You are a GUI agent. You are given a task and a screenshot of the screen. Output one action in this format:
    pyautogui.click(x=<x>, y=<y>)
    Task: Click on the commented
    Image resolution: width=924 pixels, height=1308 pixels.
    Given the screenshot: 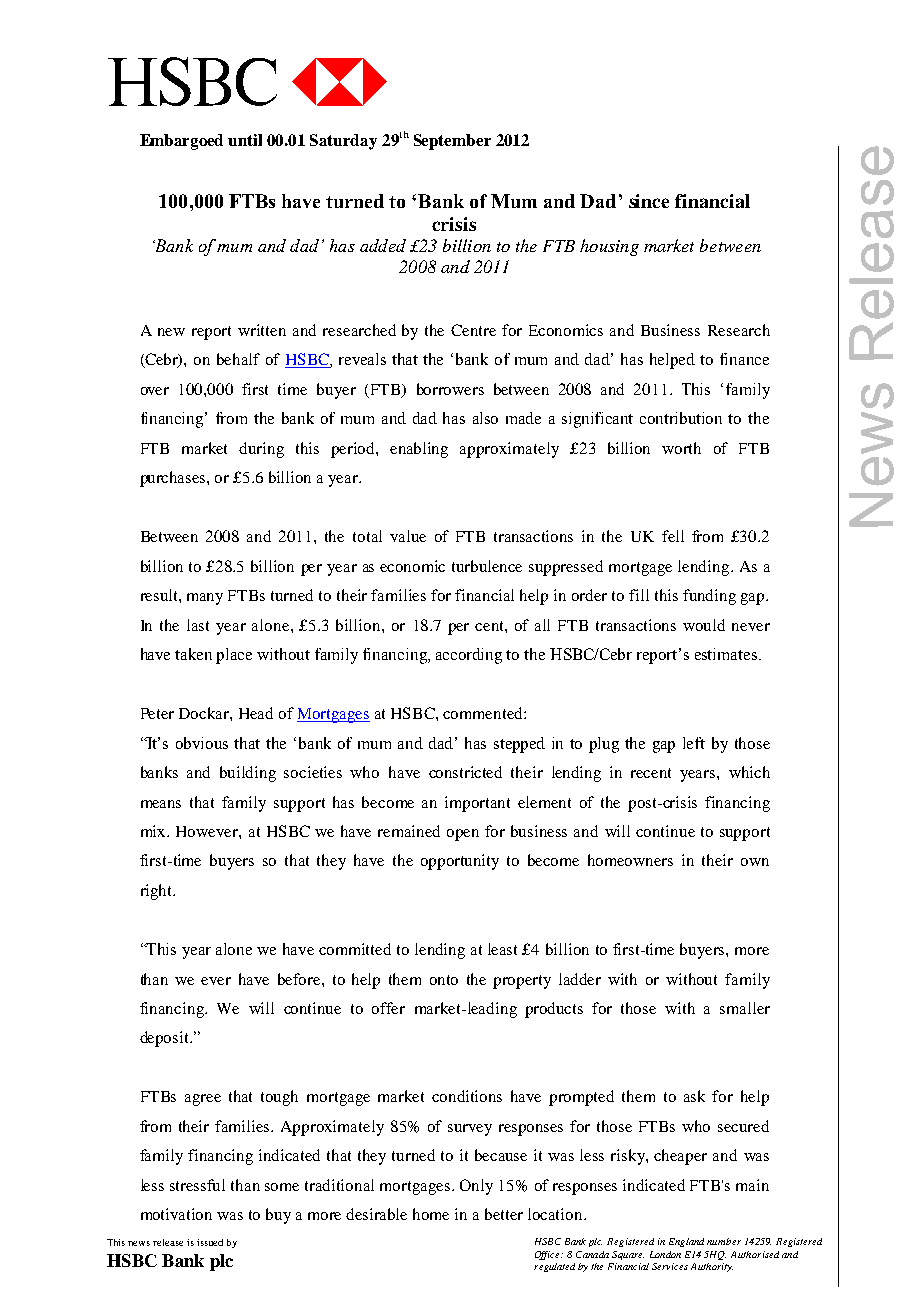 What is the action you would take?
    pyautogui.click(x=484, y=713)
